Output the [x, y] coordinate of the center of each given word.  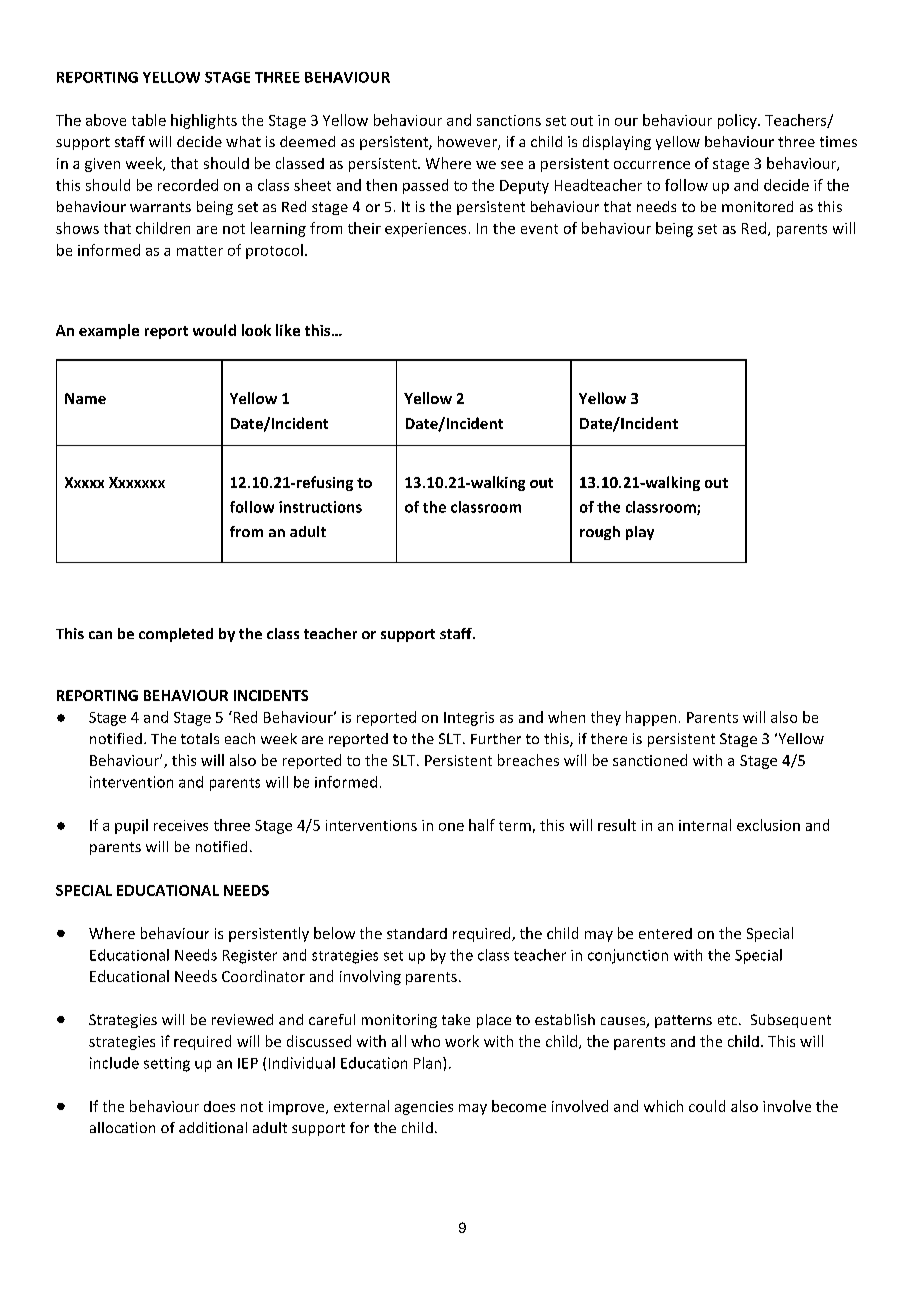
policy [738, 121]
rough [600, 533]
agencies [424, 1108]
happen [651, 718]
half [482, 825]
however [468, 143]
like [288, 330]
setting [167, 1064]
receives [181, 825]
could [707, 1106]
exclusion [768, 825]
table [149, 120]
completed [176, 635]
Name [85, 398]
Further [496, 738]
